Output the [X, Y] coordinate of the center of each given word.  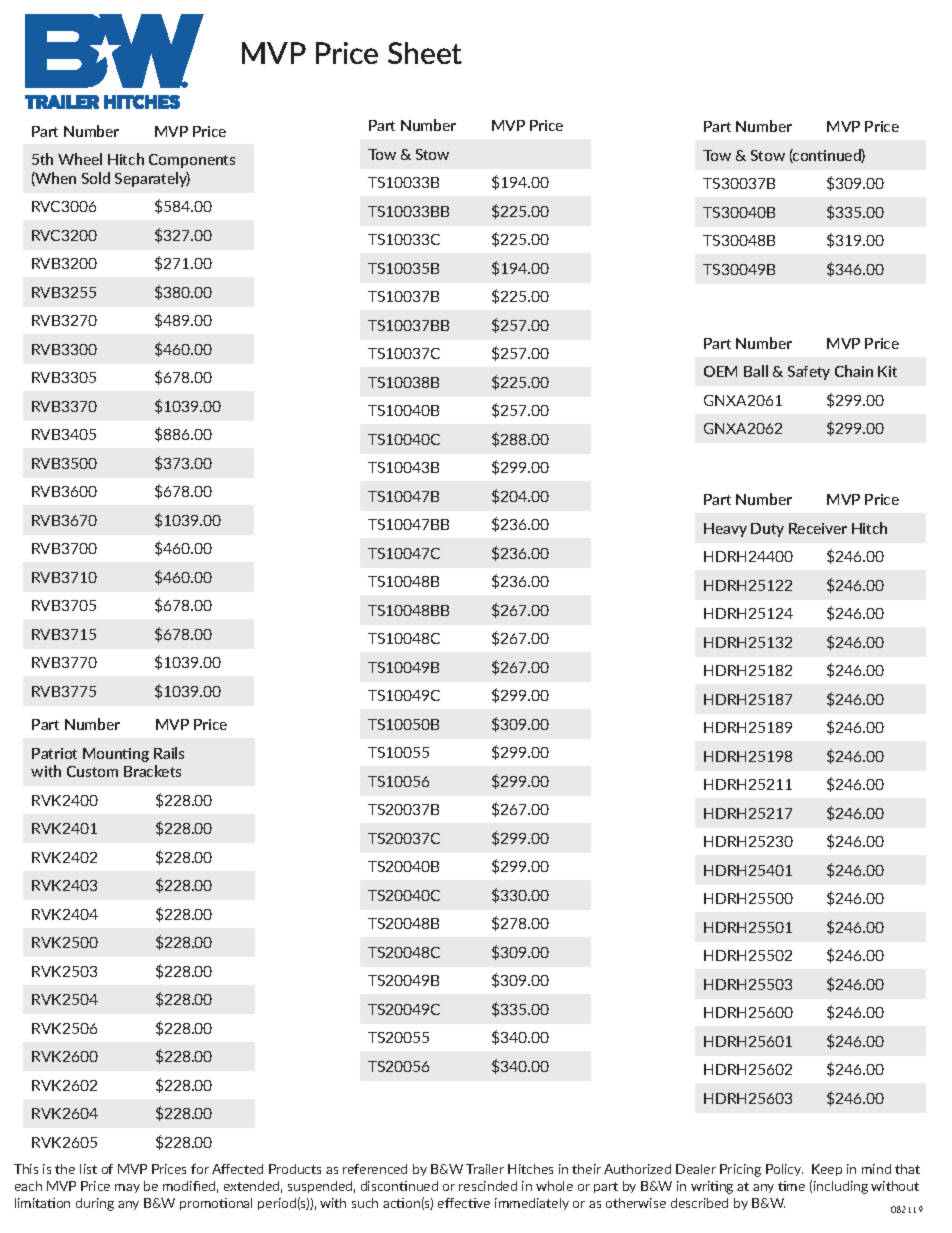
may [127, 1188]
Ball [756, 371]
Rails [169, 753]
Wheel [80, 159]
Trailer [485, 1169]
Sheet [425, 53]
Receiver [818, 528]
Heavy [725, 530]
